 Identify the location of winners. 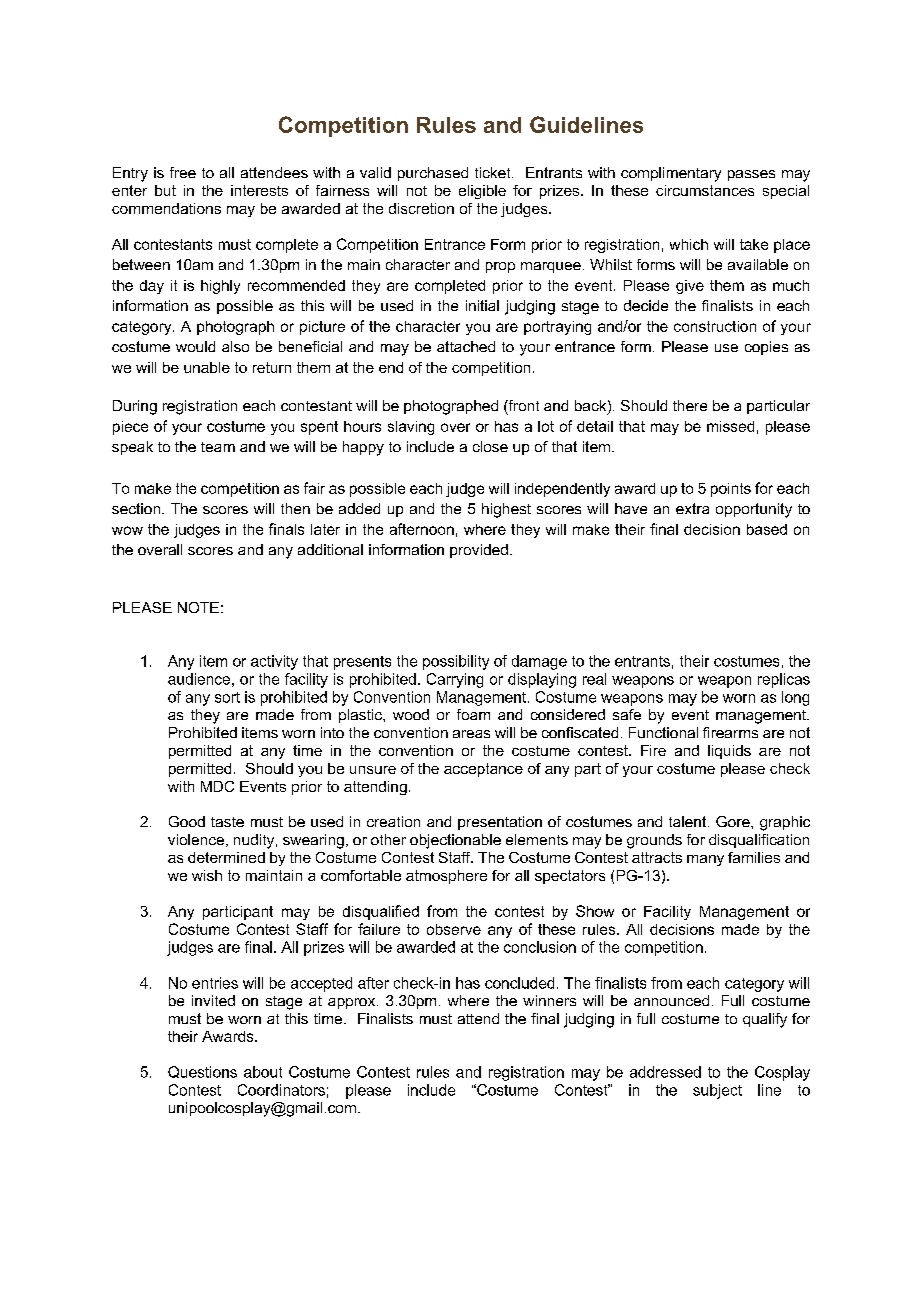
(549, 1000).
